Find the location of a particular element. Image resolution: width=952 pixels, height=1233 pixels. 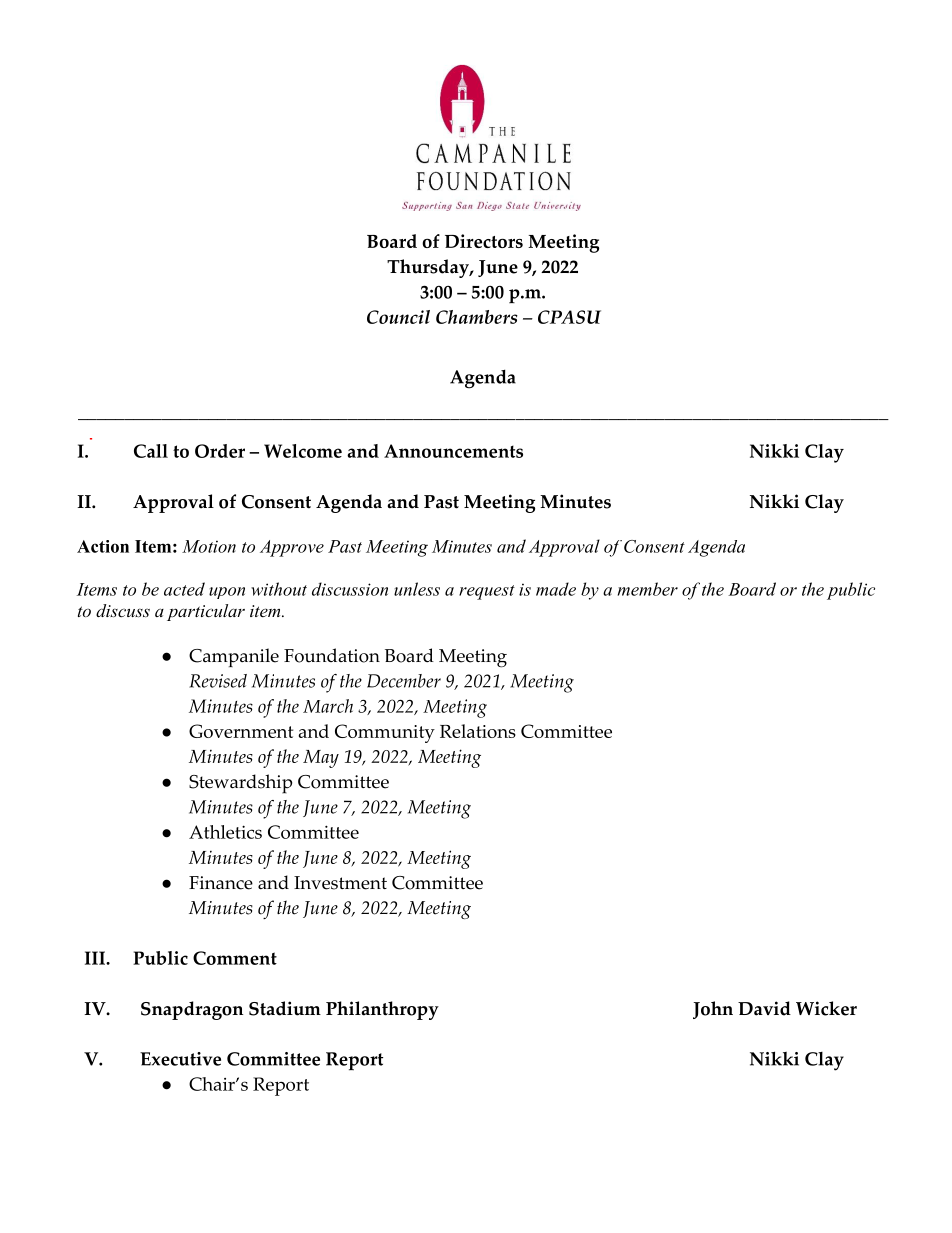

Announcements is located at coordinates (453, 451).
